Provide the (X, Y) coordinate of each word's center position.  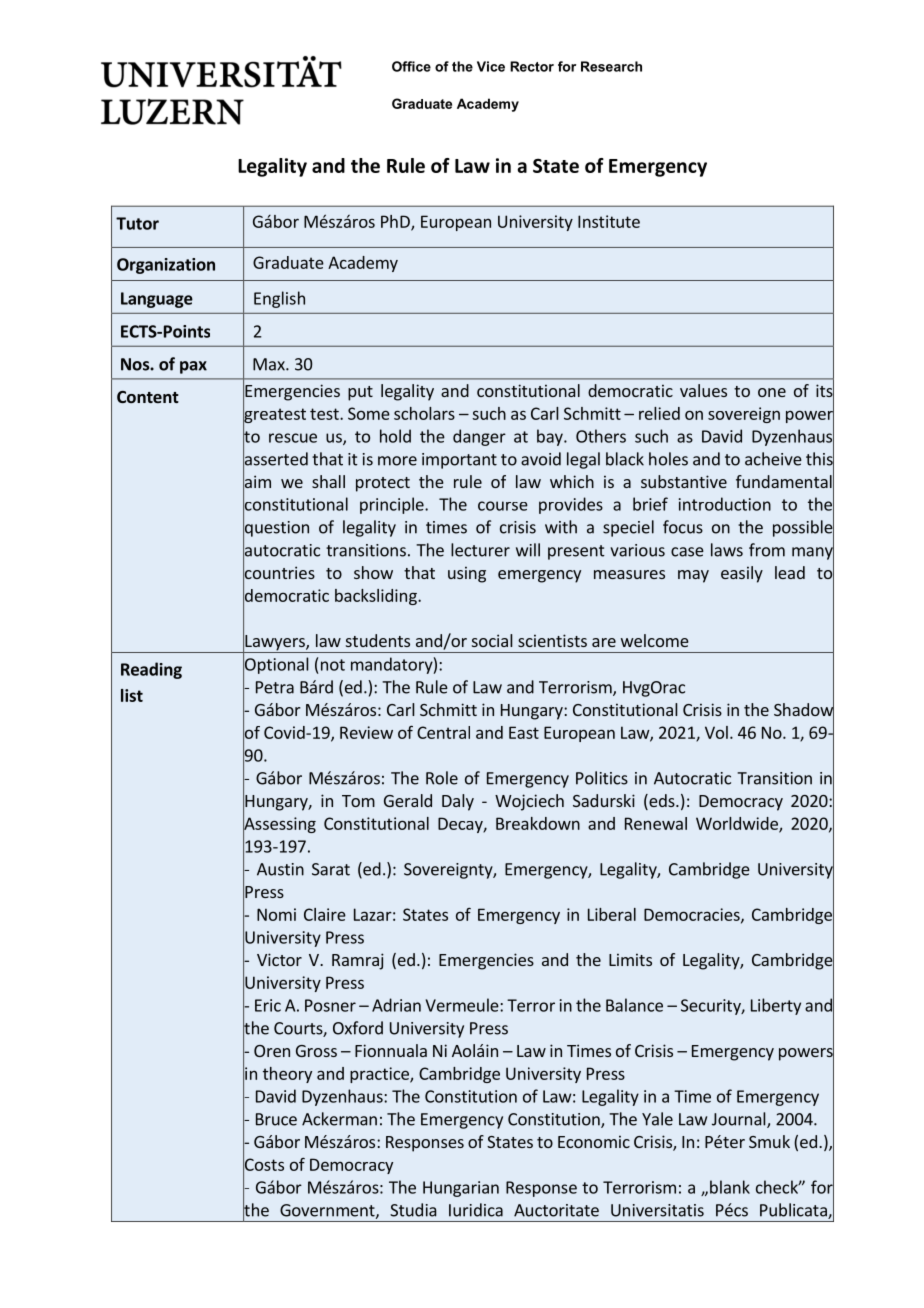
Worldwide (738, 824)
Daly (458, 802)
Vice (491, 66)
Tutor (137, 223)
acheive (773, 459)
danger (479, 437)
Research (611, 66)
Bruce (276, 1119)
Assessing (279, 825)
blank (730, 1187)
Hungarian (461, 1189)
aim (257, 482)
